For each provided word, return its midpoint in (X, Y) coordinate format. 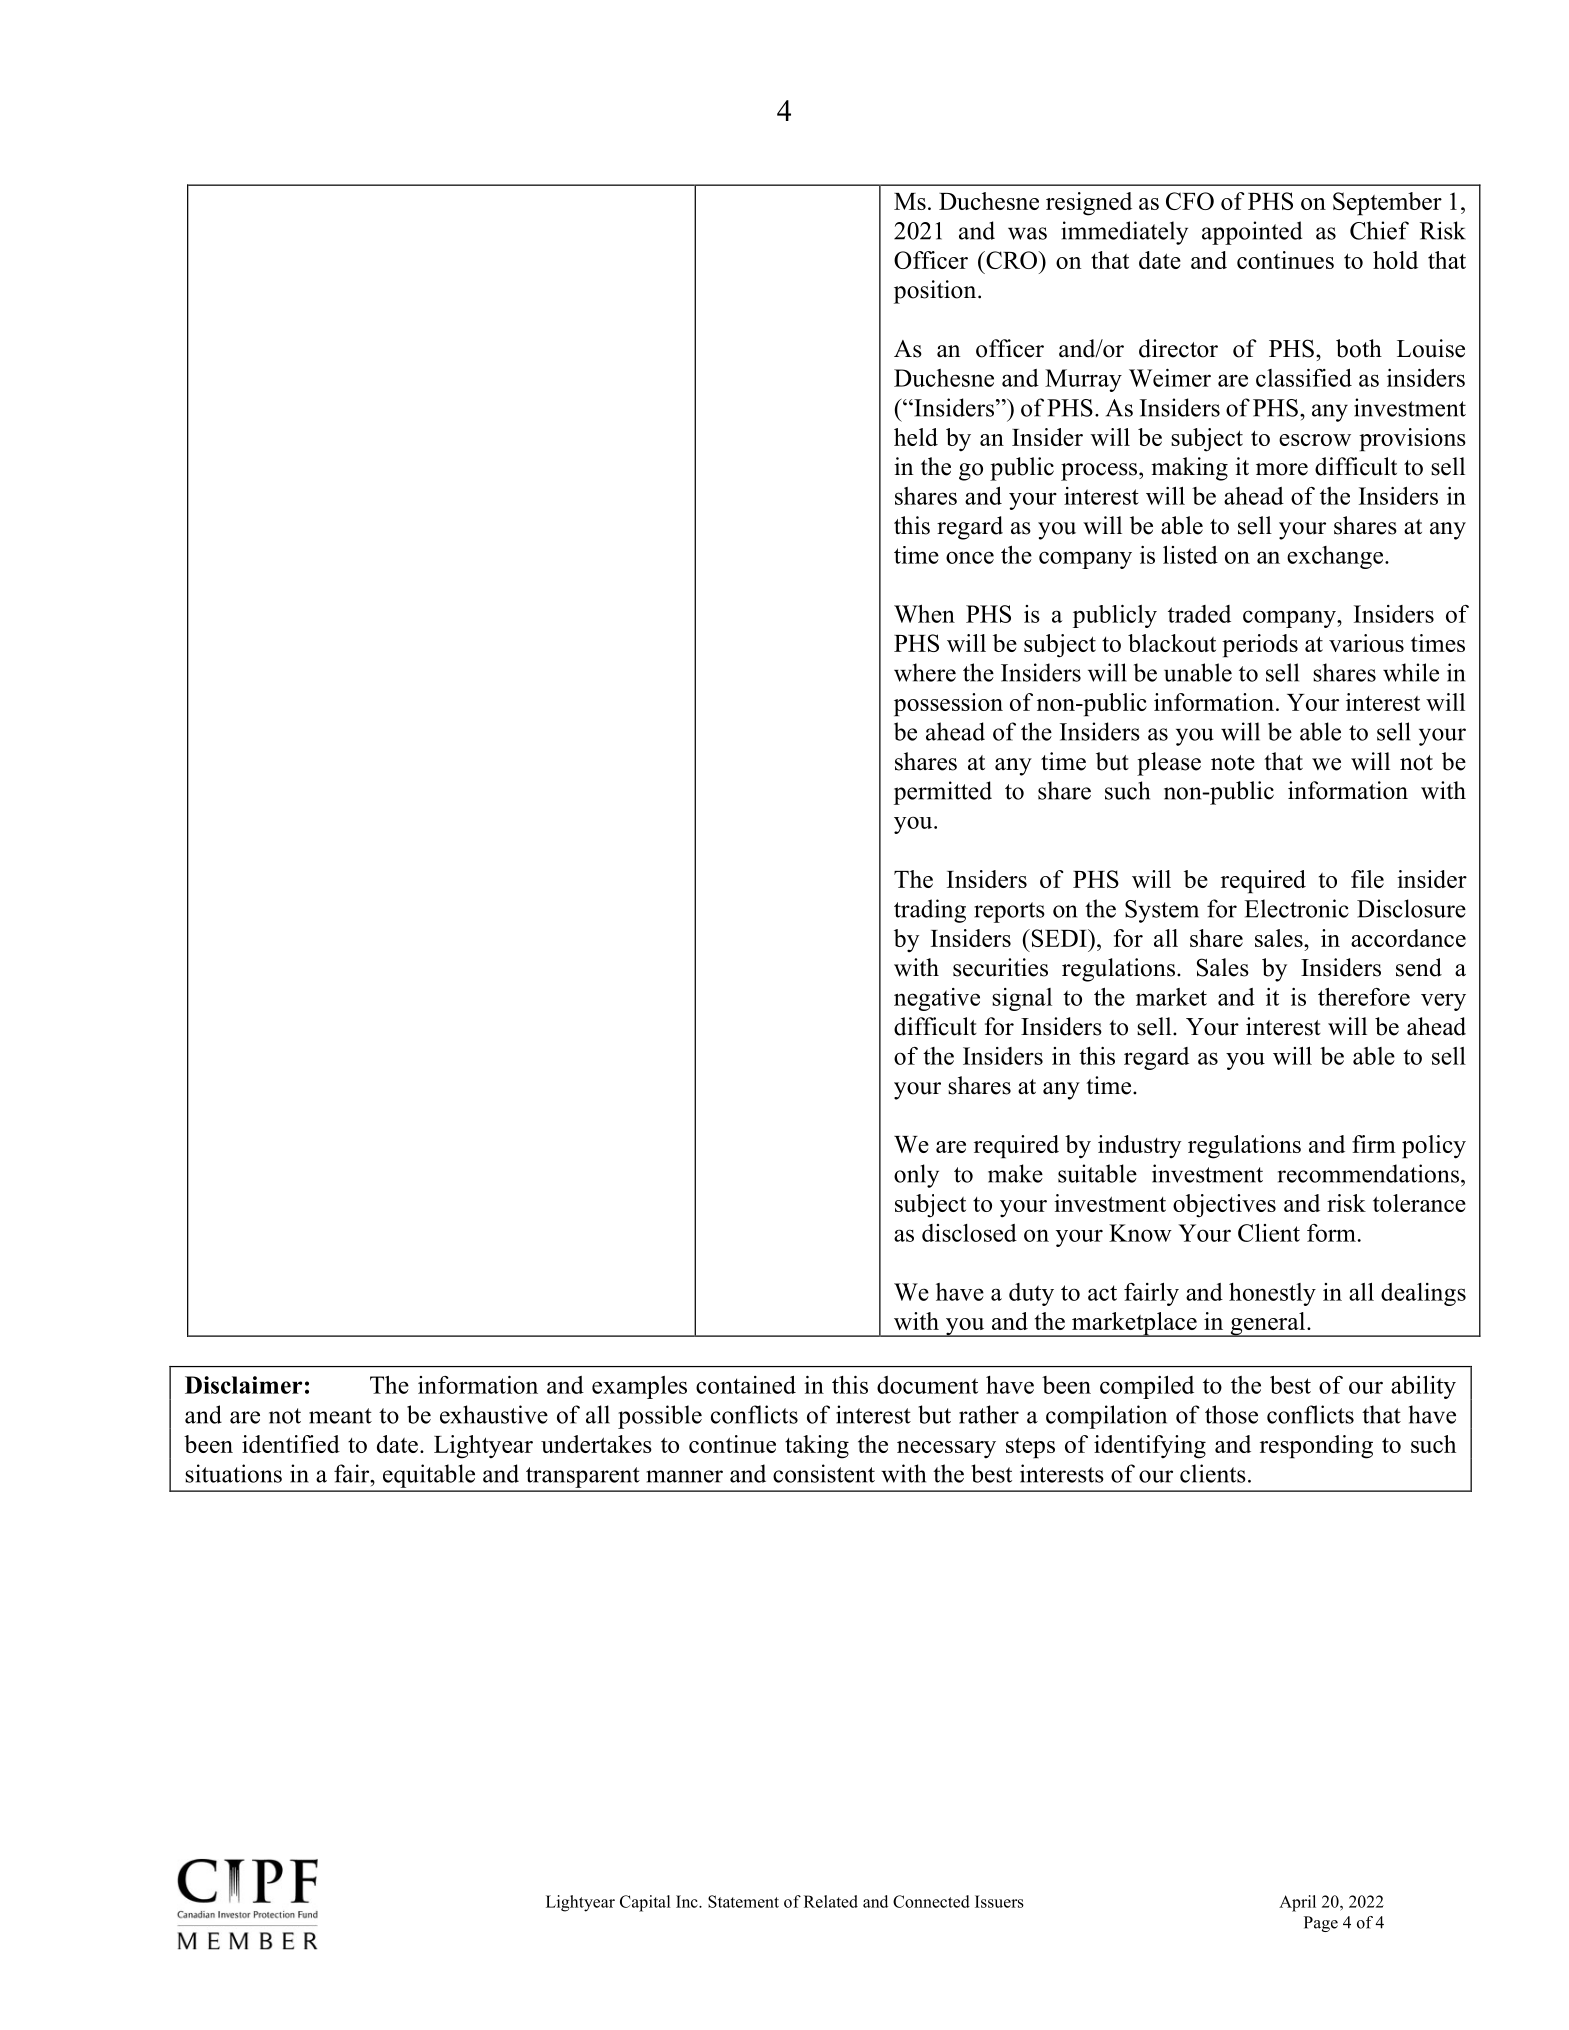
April (1297, 1903)
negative (937, 999)
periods (1260, 646)
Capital (645, 1903)
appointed (1252, 233)
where (925, 672)
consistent (824, 1473)
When (924, 614)
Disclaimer (243, 1385)
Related (831, 1901)
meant (340, 1416)
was (1027, 233)
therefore (1364, 997)
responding (1316, 1447)
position (936, 292)
